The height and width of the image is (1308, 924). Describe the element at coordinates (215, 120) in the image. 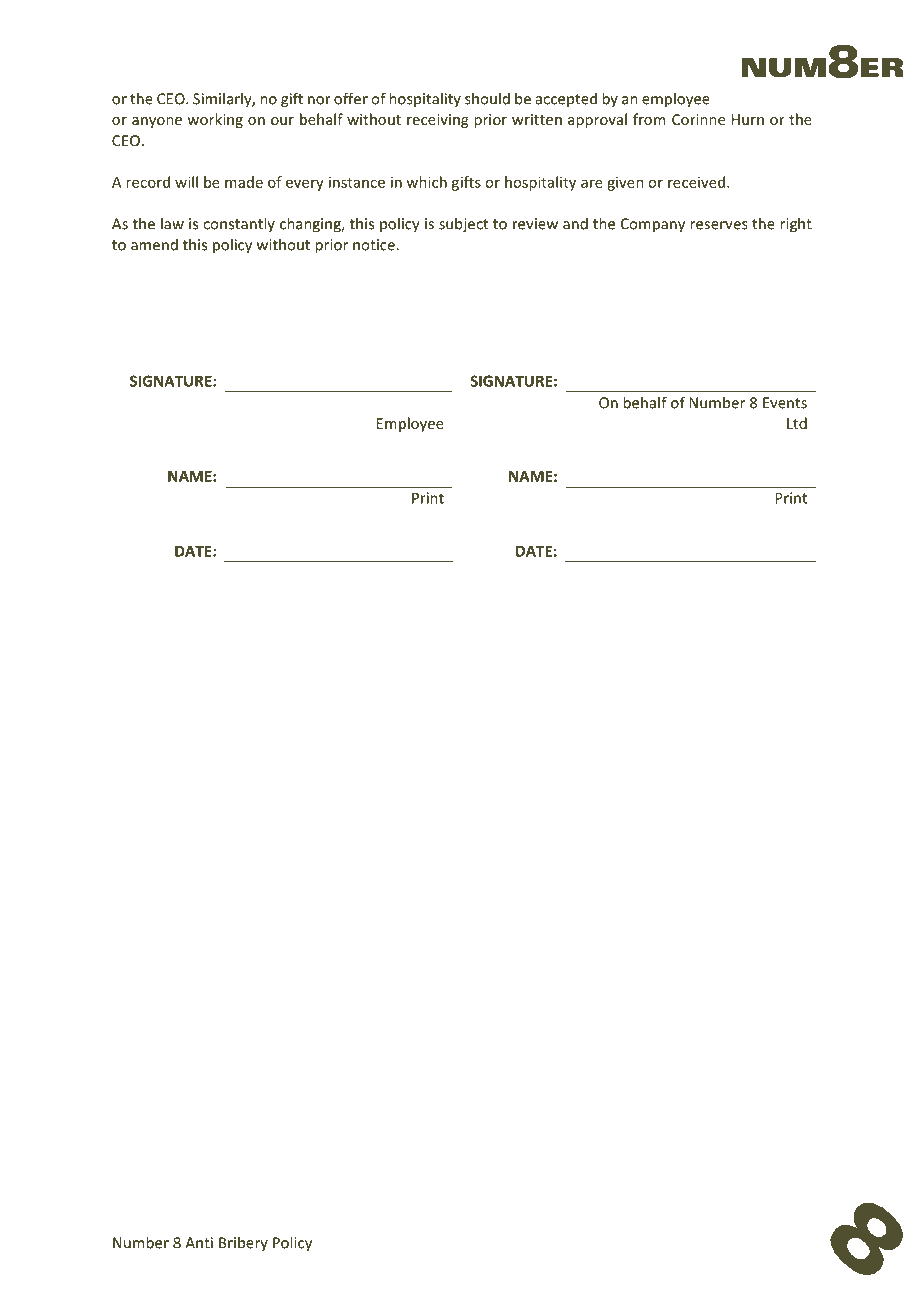

I see `working` at that location.
